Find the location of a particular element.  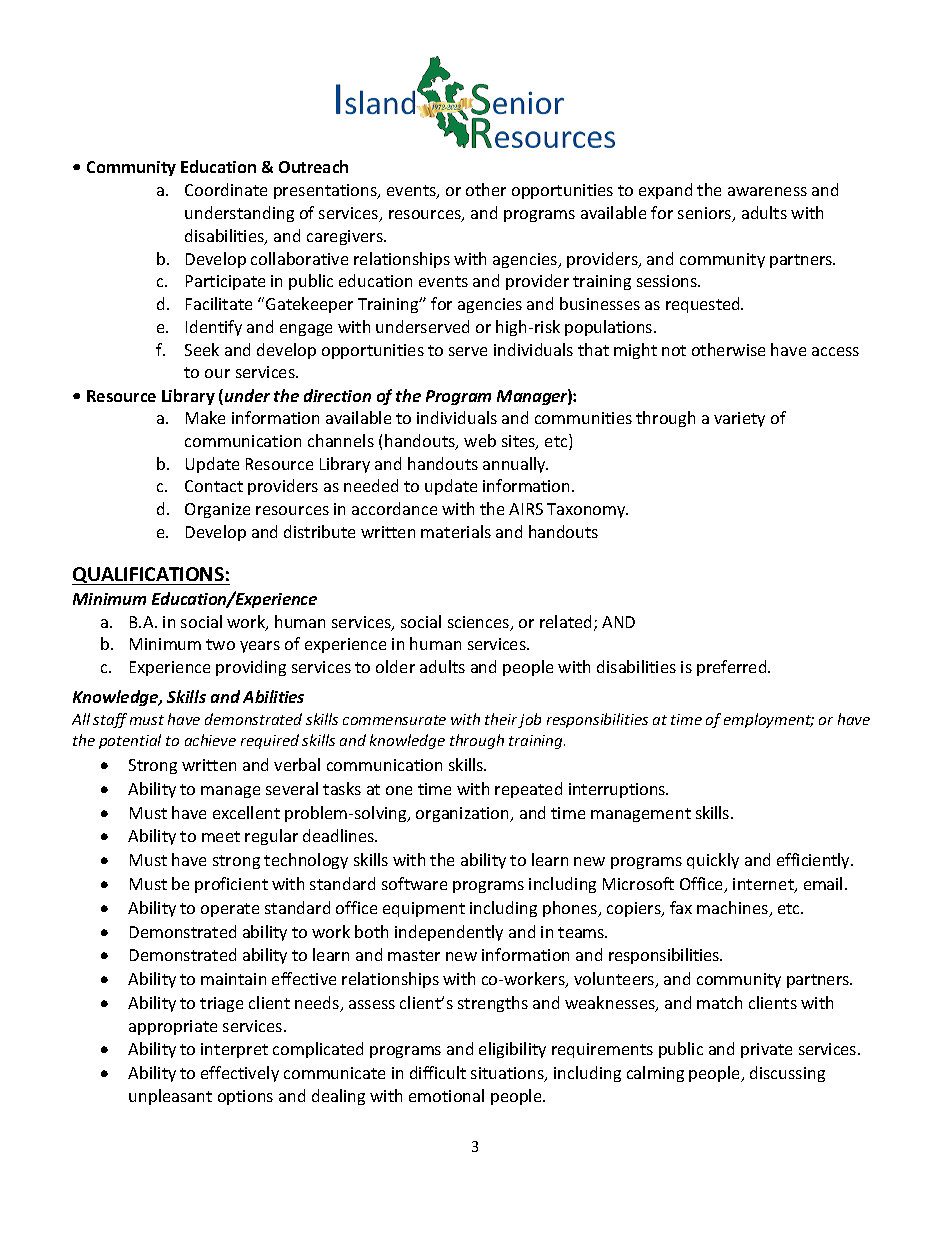

Coordinate is located at coordinates (226, 189).
